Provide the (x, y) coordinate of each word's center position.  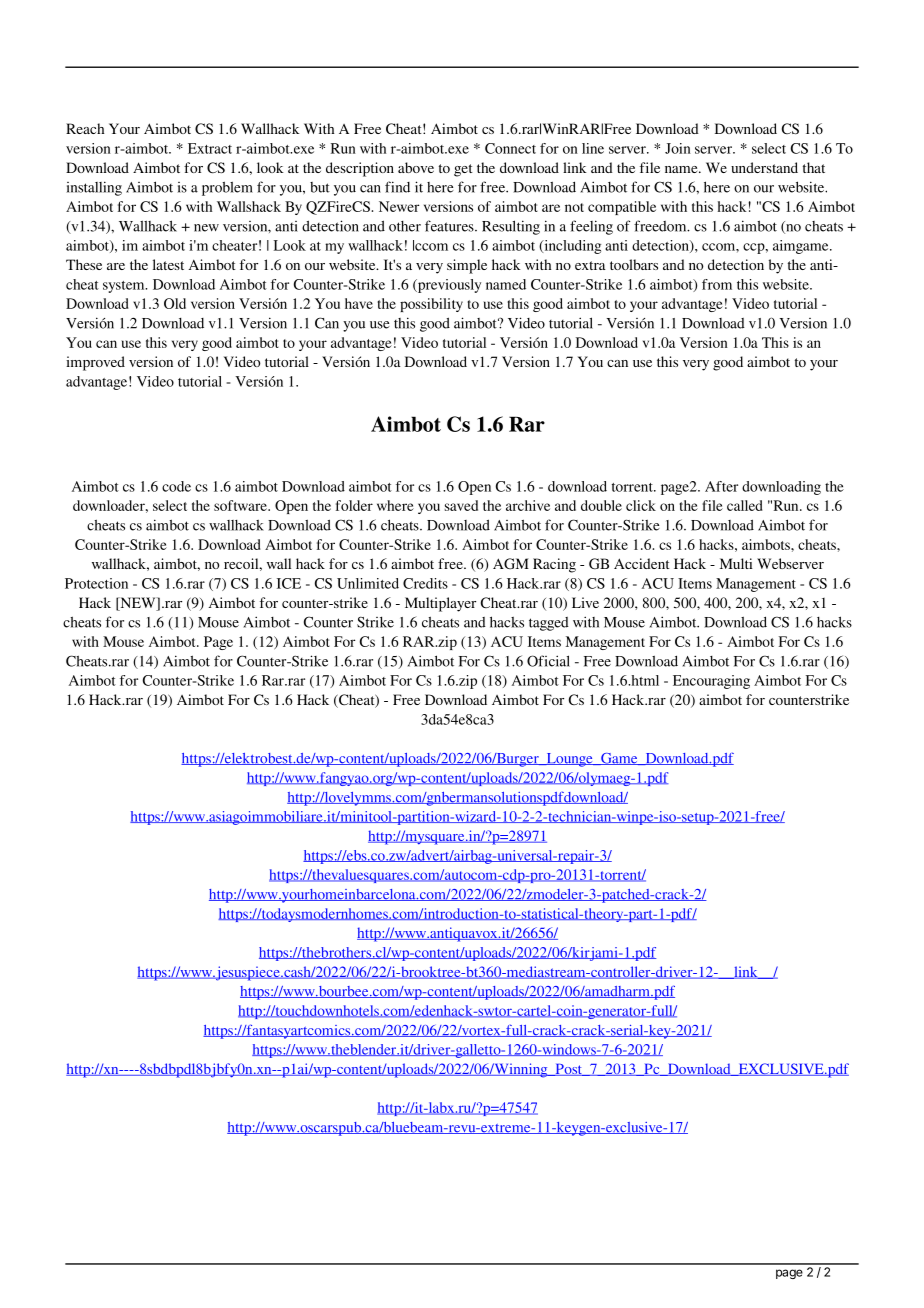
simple (467, 266)
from (717, 284)
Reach (85, 128)
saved (461, 505)
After (721, 486)
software (241, 505)
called (745, 505)
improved (95, 363)
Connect (510, 148)
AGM (511, 563)
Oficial (548, 661)
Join (678, 148)
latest (168, 264)
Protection (96, 583)
